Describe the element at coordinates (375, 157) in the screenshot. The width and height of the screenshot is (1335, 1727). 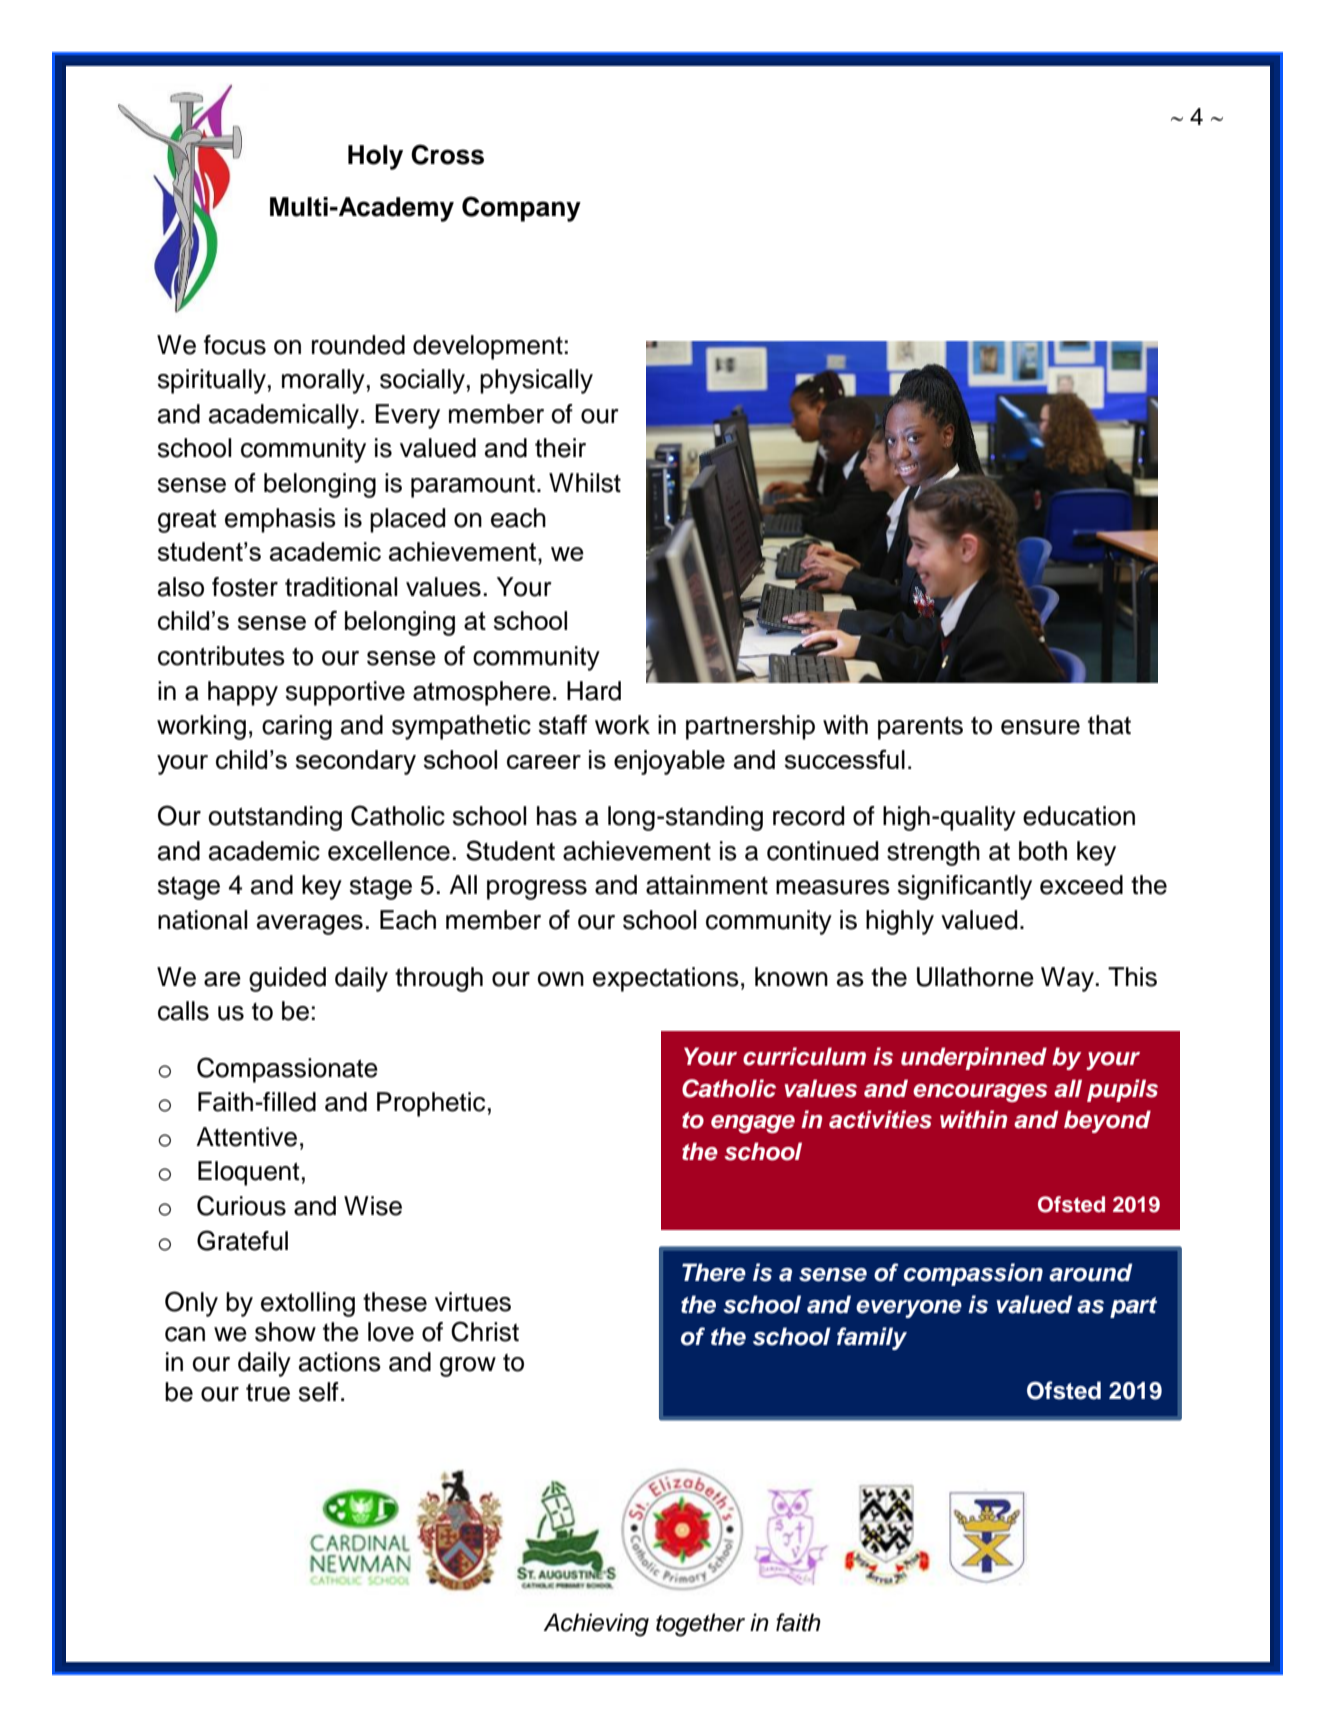
I see `Holy` at that location.
